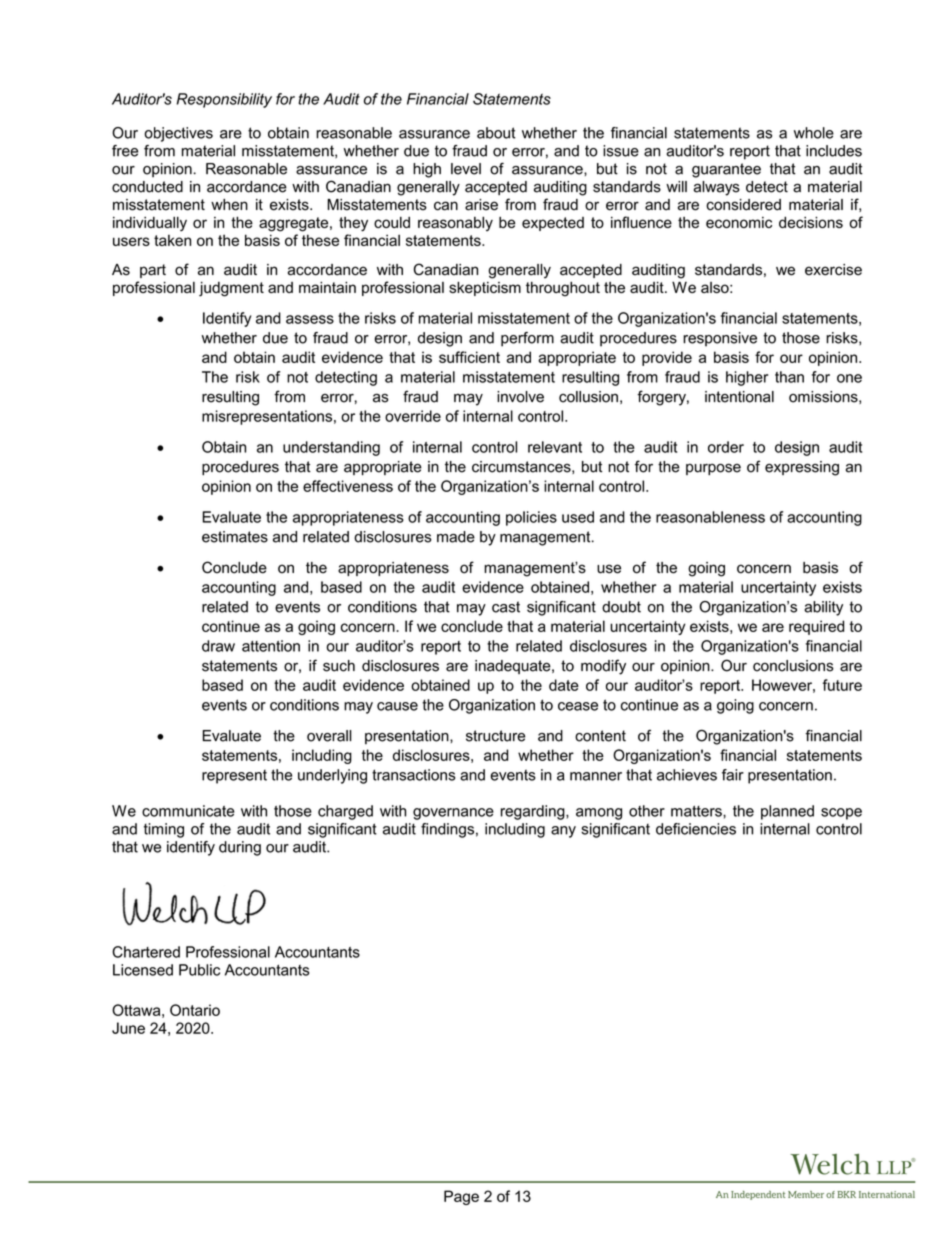 This screenshot has width=952, height=1233. What do you see at coordinates (814, 133) in the screenshot?
I see `whole` at bounding box center [814, 133].
